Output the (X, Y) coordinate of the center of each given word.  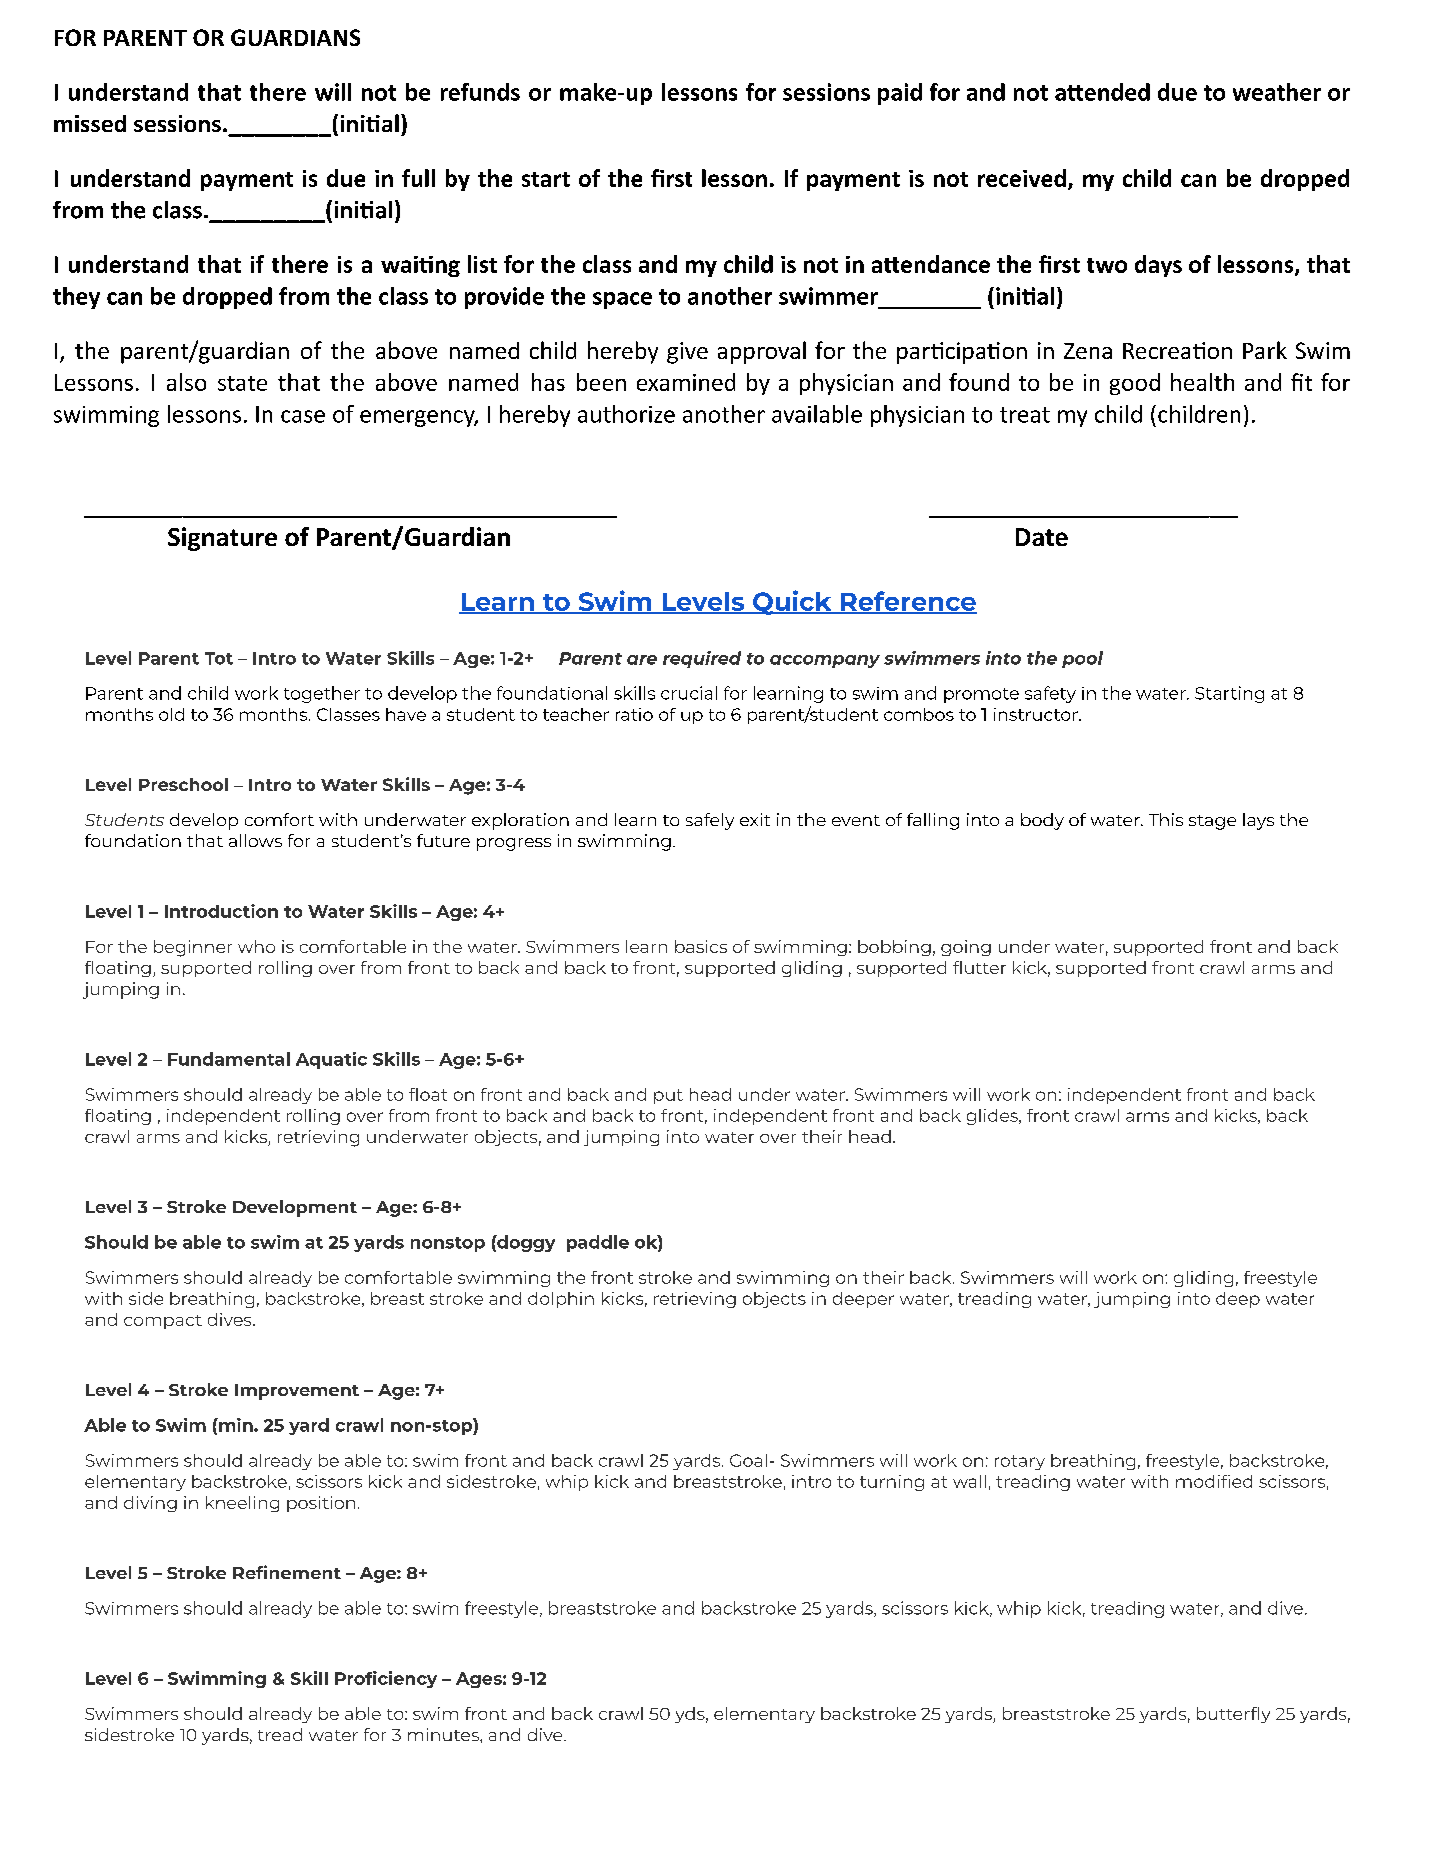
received (1022, 178)
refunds (480, 92)
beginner (193, 948)
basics (701, 946)
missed (90, 123)
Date (1042, 537)
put (668, 1096)
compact (163, 1322)
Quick (792, 602)
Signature (222, 539)
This (1166, 819)
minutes (444, 1734)
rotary (1020, 1462)
